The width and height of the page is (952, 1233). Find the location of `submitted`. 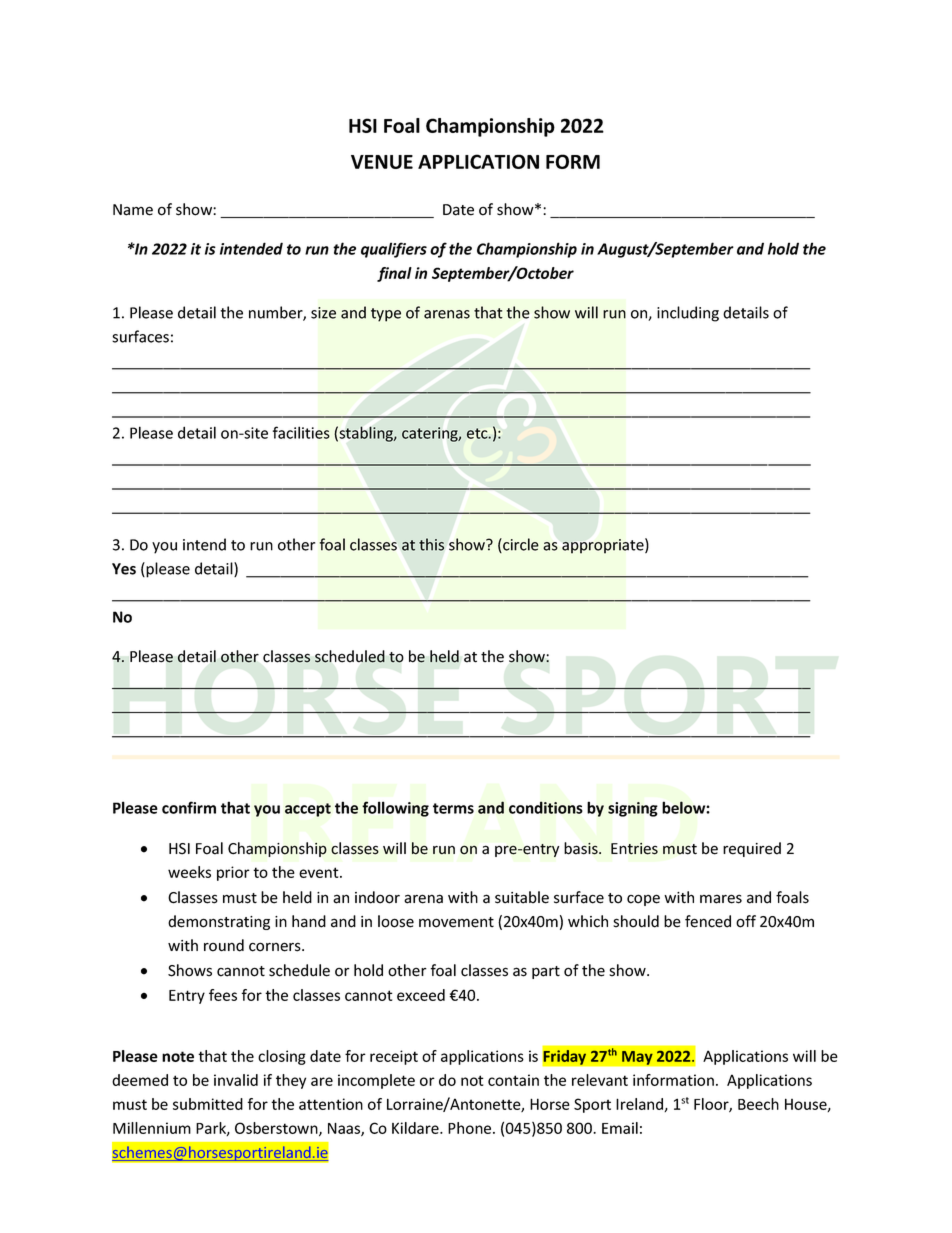

submitted is located at coordinates (208, 1104).
